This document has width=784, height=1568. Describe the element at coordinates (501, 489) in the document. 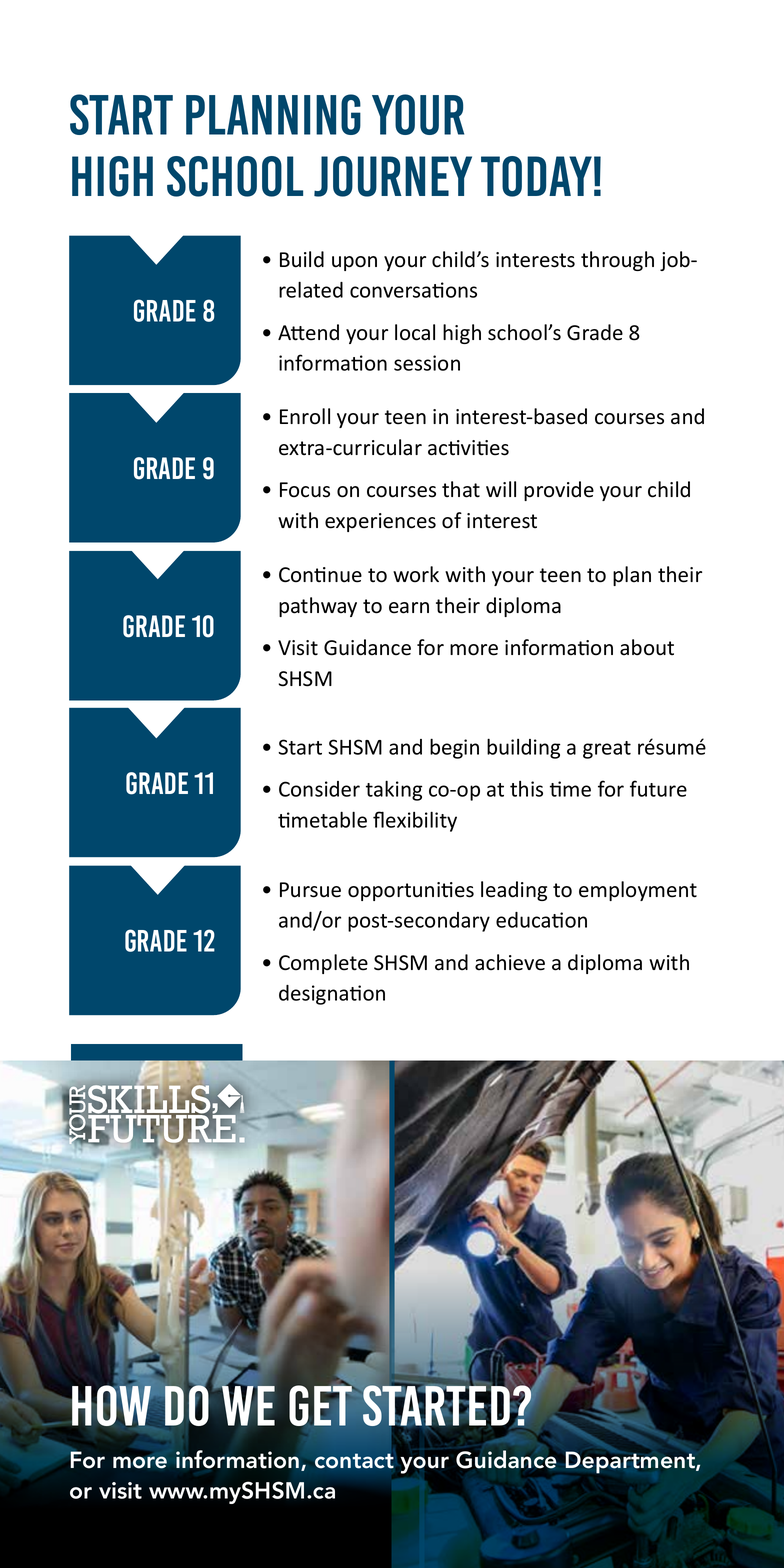

I see `will` at that location.
